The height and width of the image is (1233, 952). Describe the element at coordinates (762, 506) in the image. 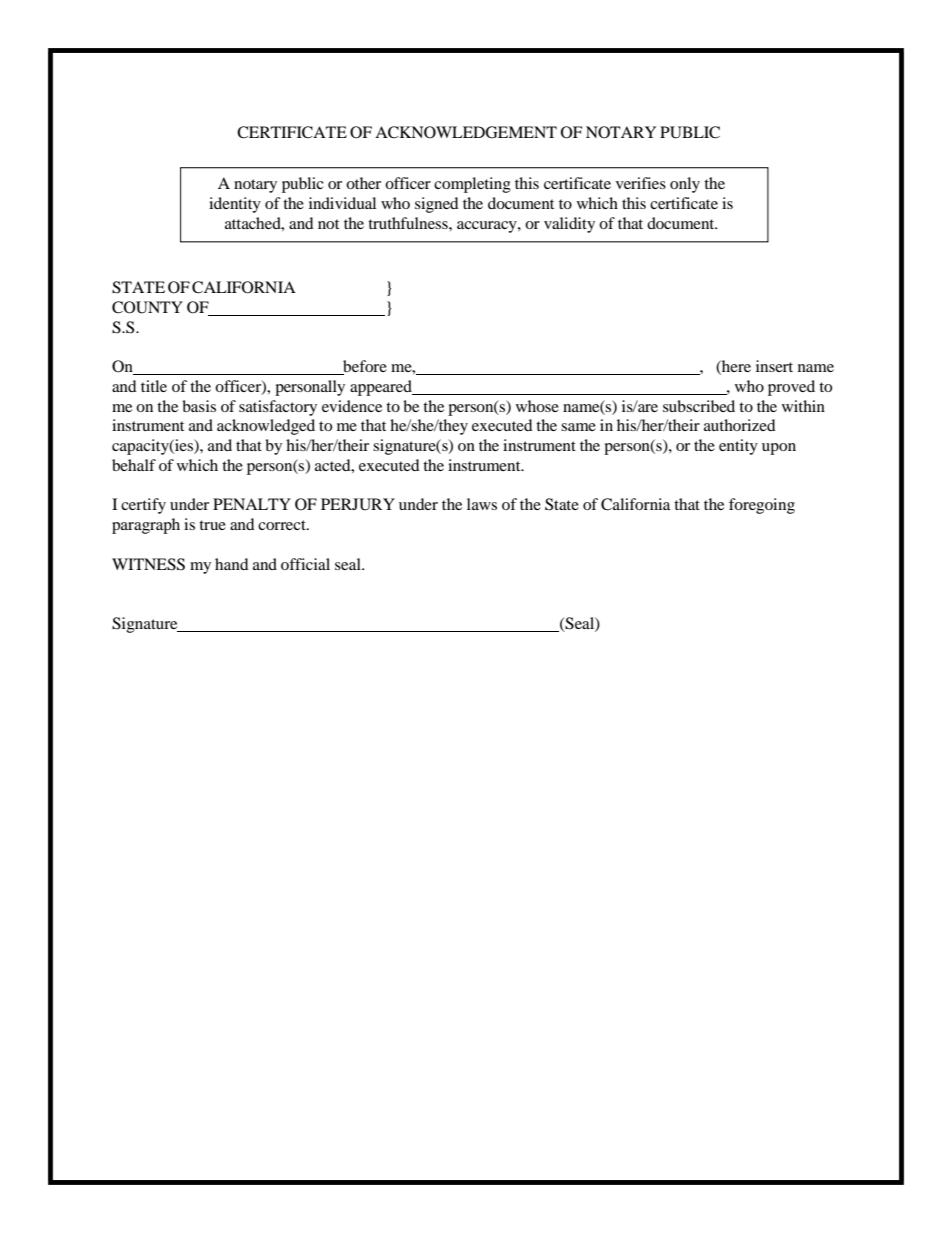

I see `foregoing` at that location.
